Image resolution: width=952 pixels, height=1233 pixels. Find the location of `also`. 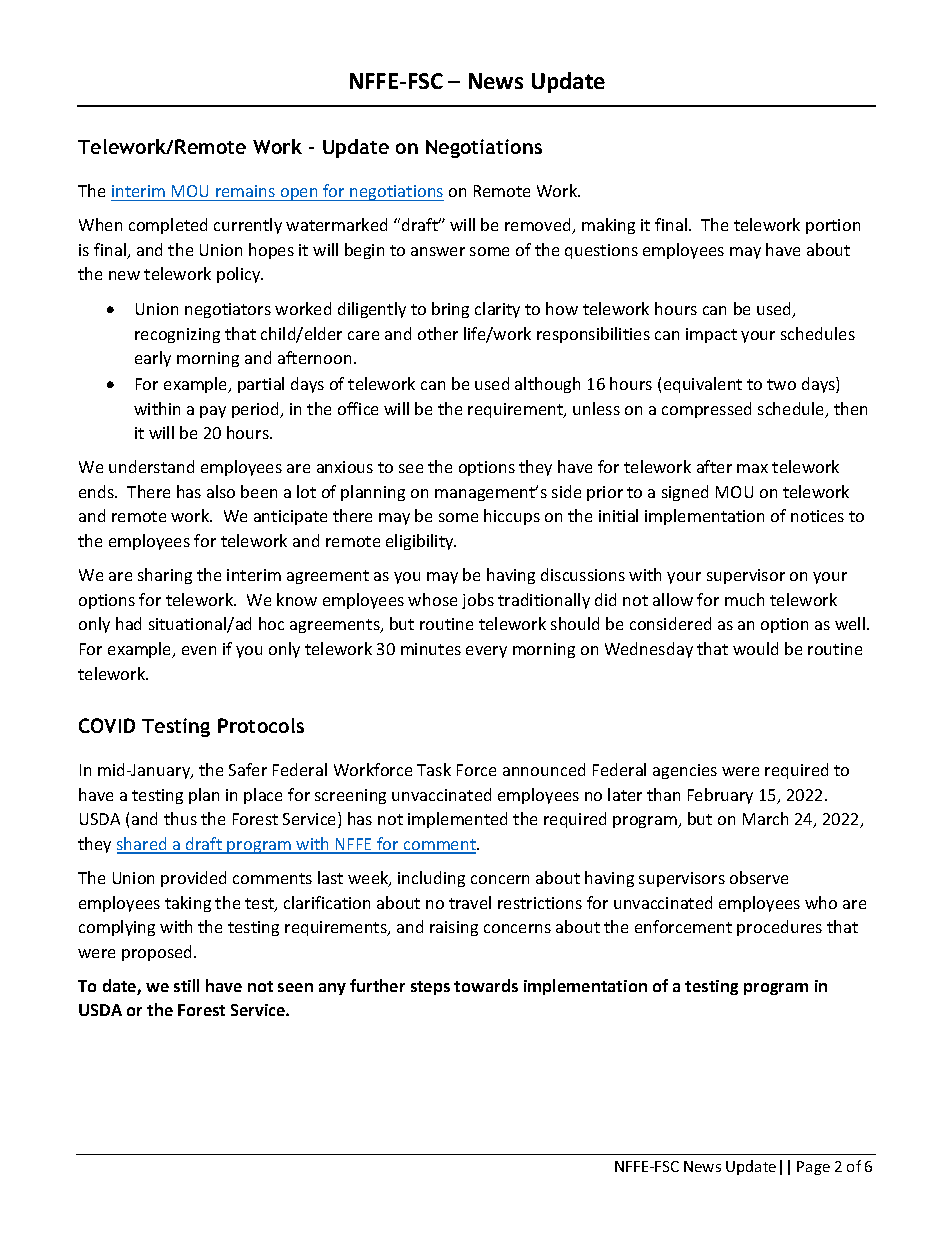

also is located at coordinates (221, 491).
